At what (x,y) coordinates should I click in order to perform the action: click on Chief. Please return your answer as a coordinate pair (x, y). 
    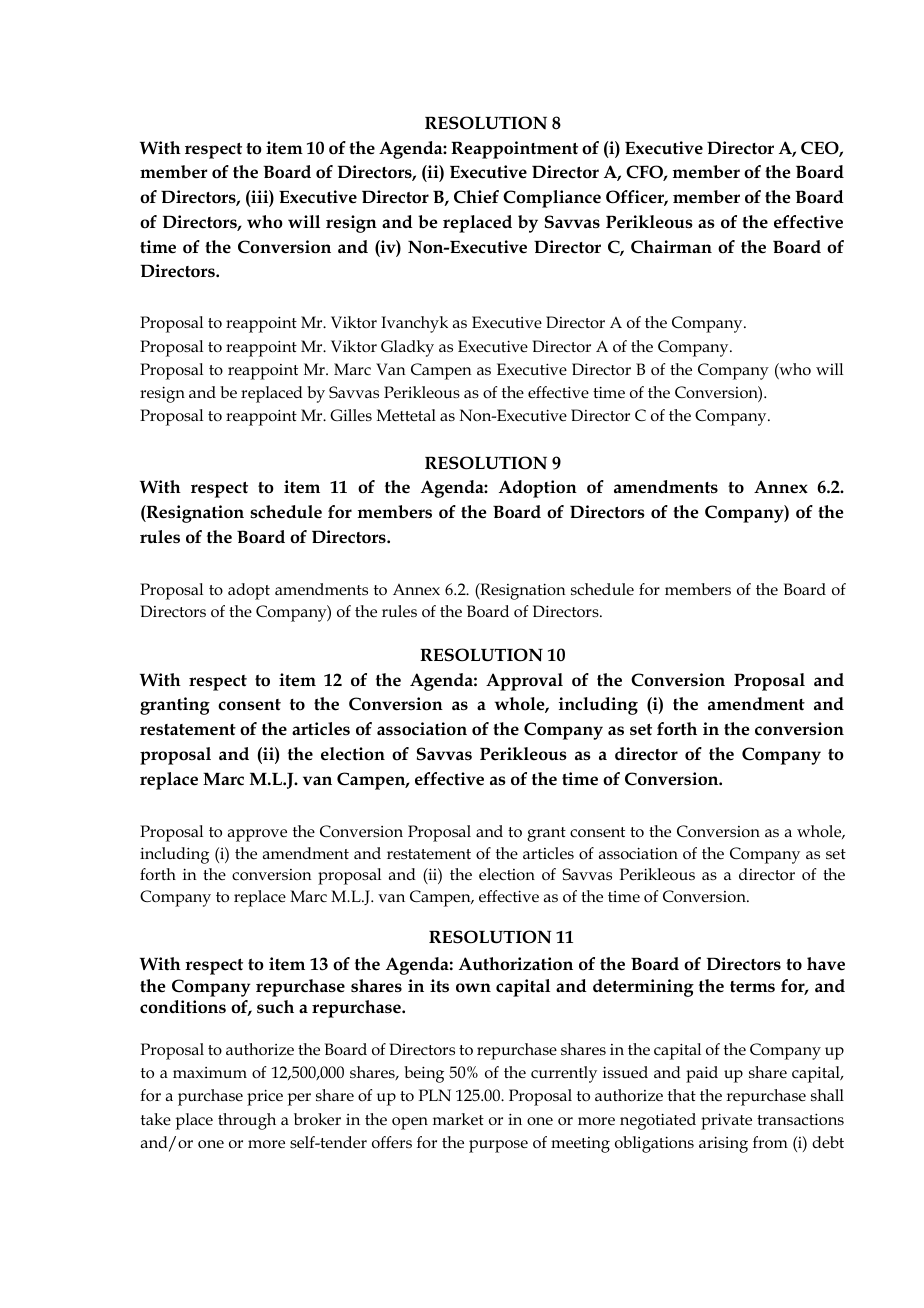
    Looking at the image, I should click on (476, 197).
